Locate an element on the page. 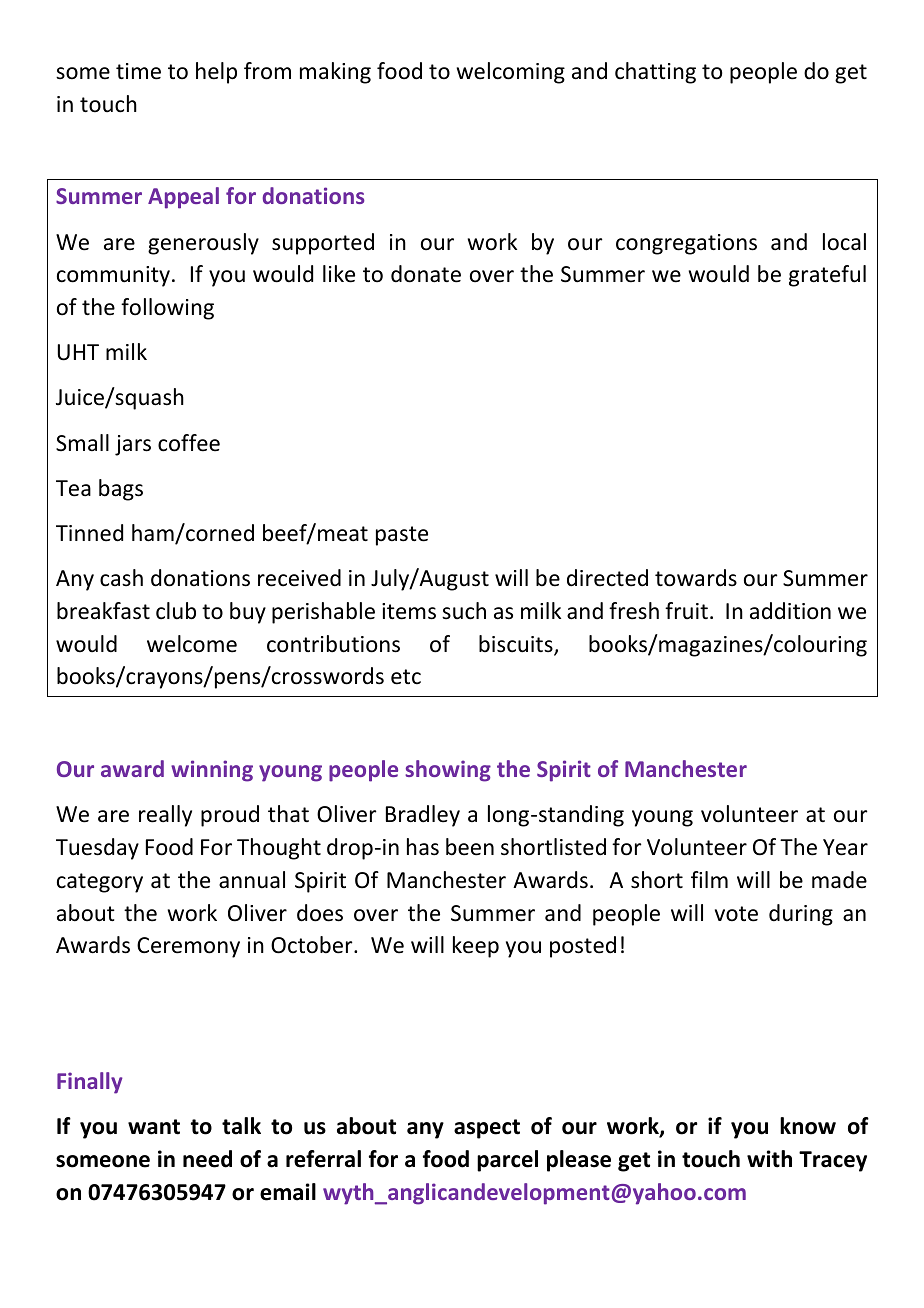 This document has width=924, height=1308. time is located at coordinates (138, 71).
